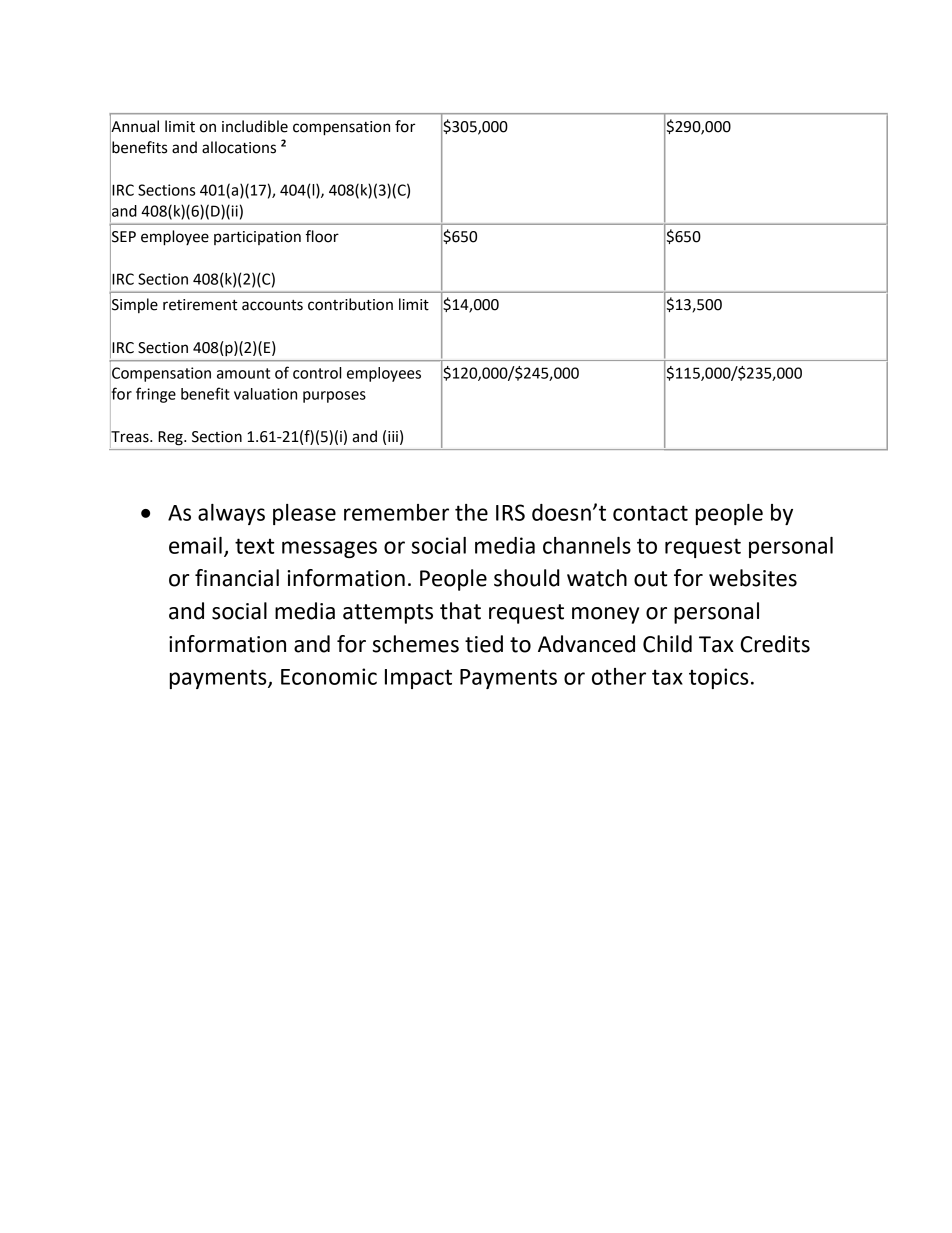  I want to click on retirement, so click(200, 305).
